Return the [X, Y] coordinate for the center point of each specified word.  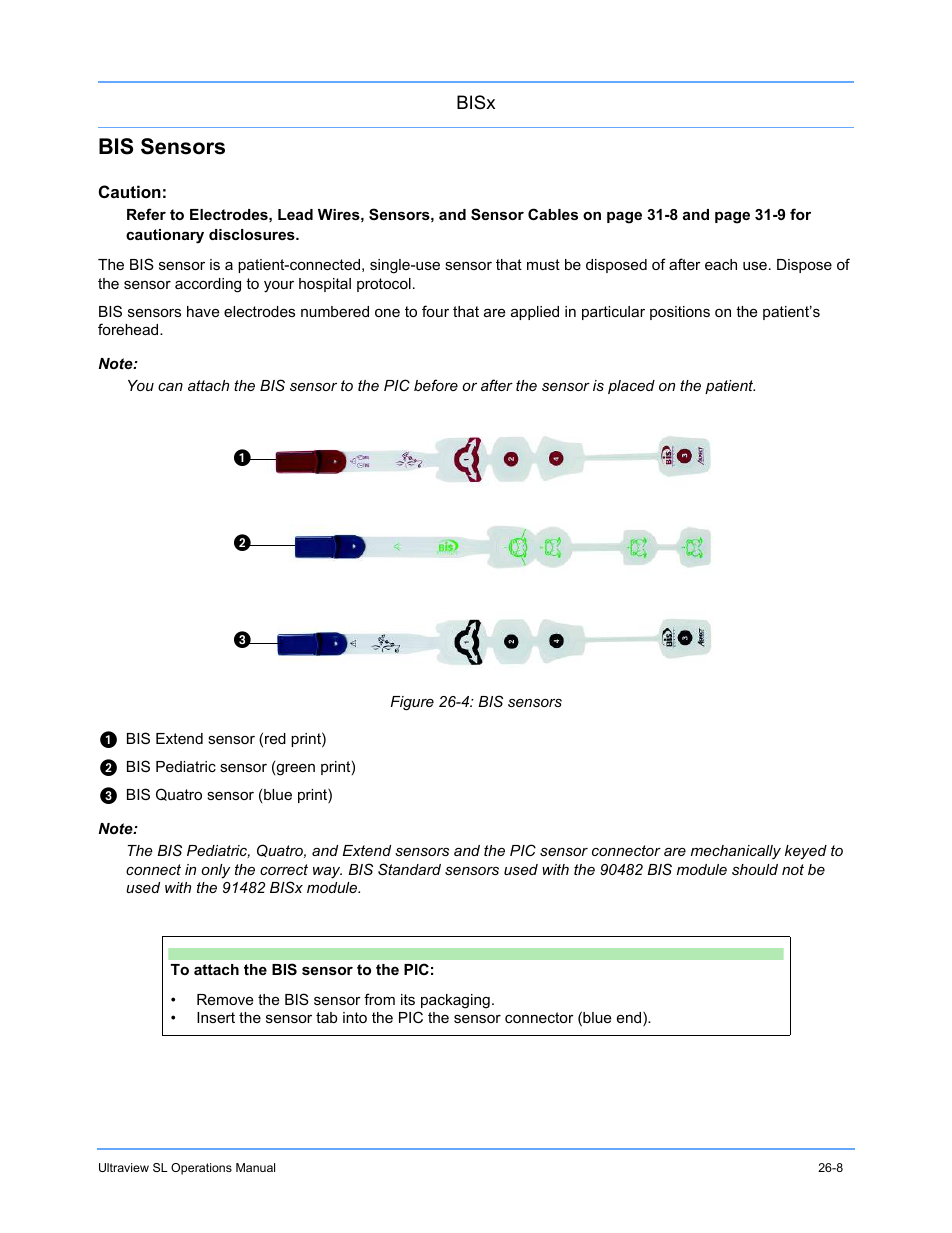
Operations [201, 1169]
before [436, 385]
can [170, 387]
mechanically [736, 852]
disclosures [253, 234]
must [543, 264]
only [215, 871]
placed [631, 387]
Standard [409, 869]
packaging [455, 1001]
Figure [412, 703]
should [755, 869]
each [721, 264]
